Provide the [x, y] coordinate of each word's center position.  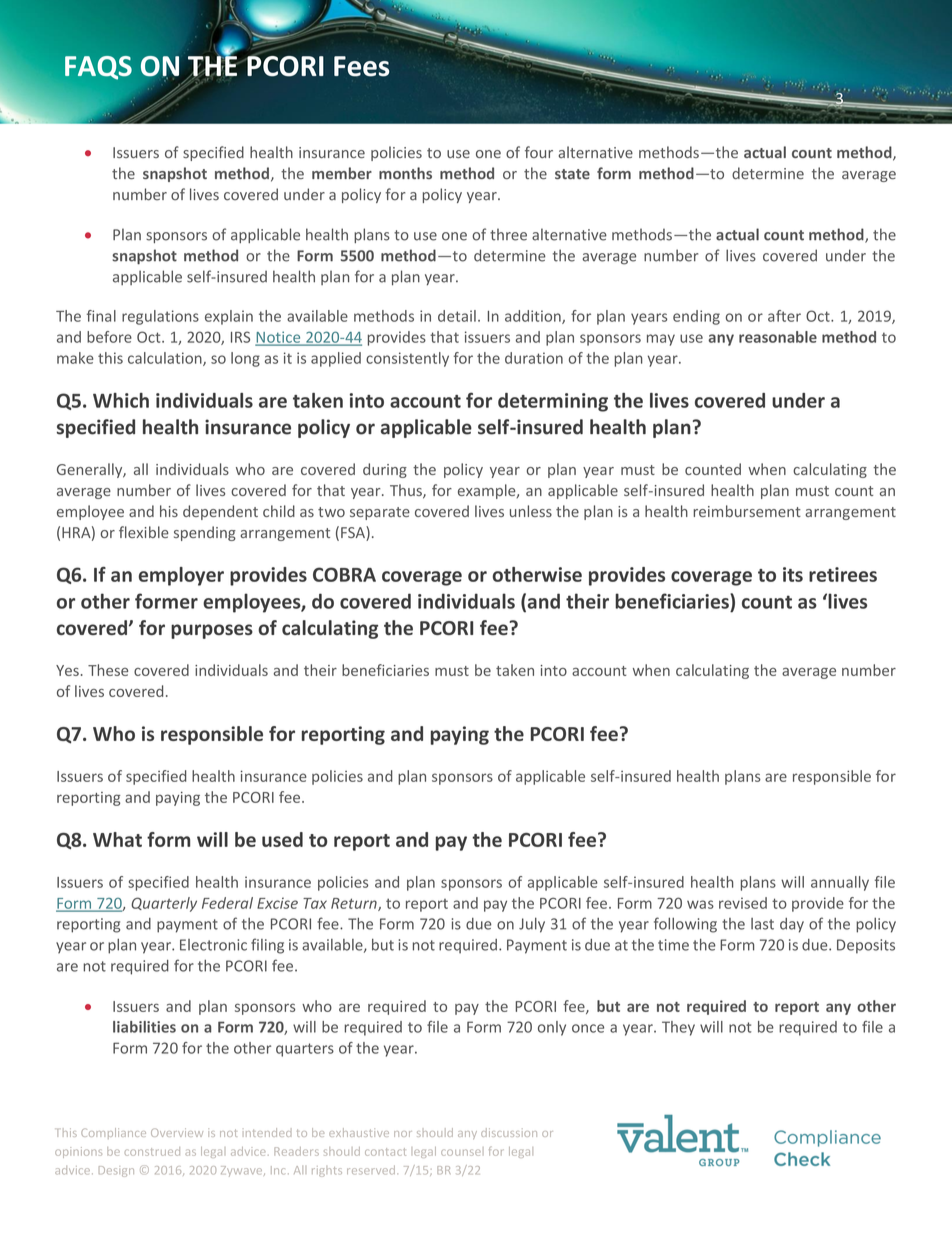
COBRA [344, 574]
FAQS [98, 68]
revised [743, 903]
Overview [177, 1132]
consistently [407, 359]
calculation [166, 359]
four [539, 152]
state [572, 174]
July [532, 925]
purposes [212, 631]
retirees [843, 574]
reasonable [778, 337]
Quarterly [164, 904]
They [678, 1028]
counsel [462, 1151]
